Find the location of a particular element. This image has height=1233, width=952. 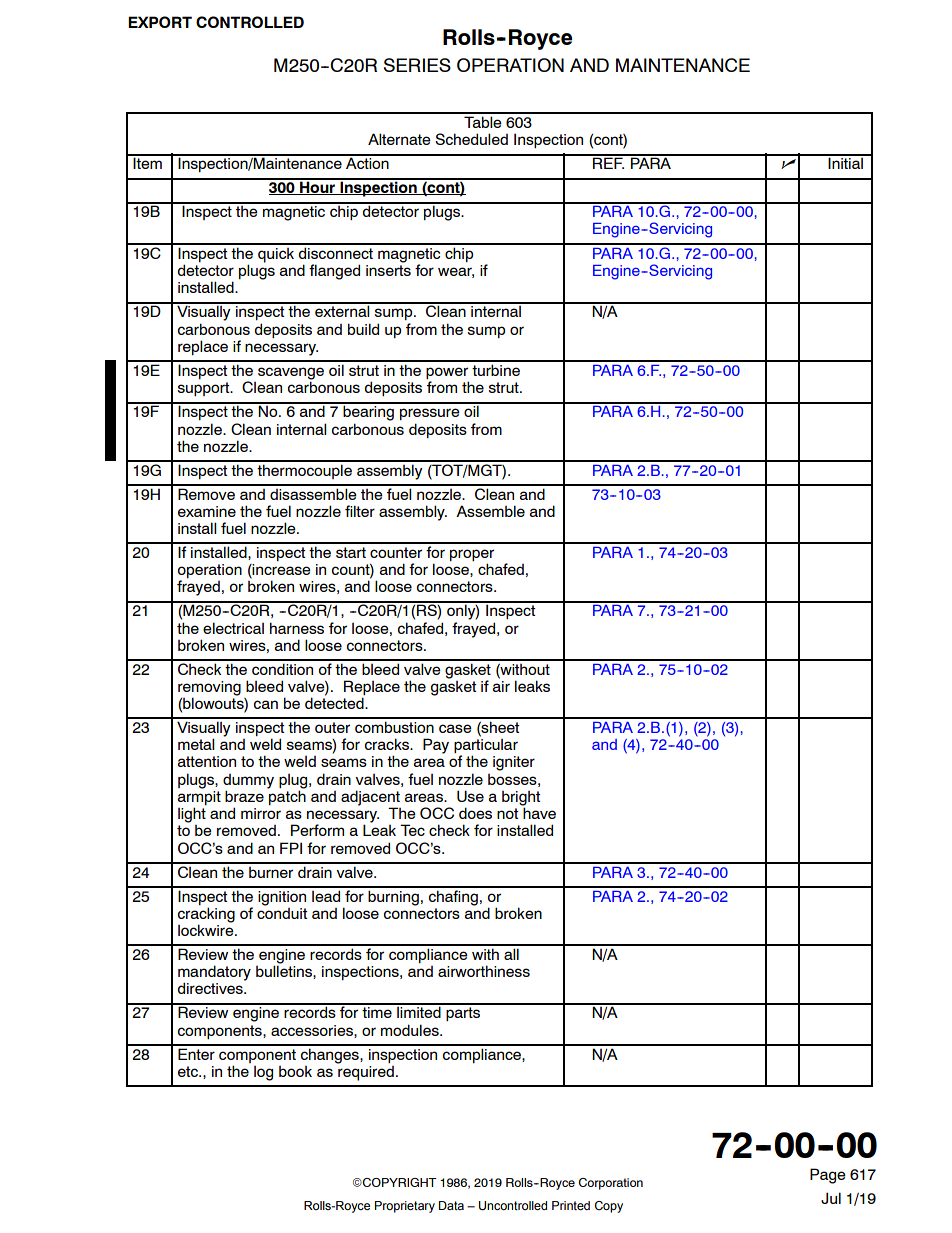

power is located at coordinates (447, 373).
